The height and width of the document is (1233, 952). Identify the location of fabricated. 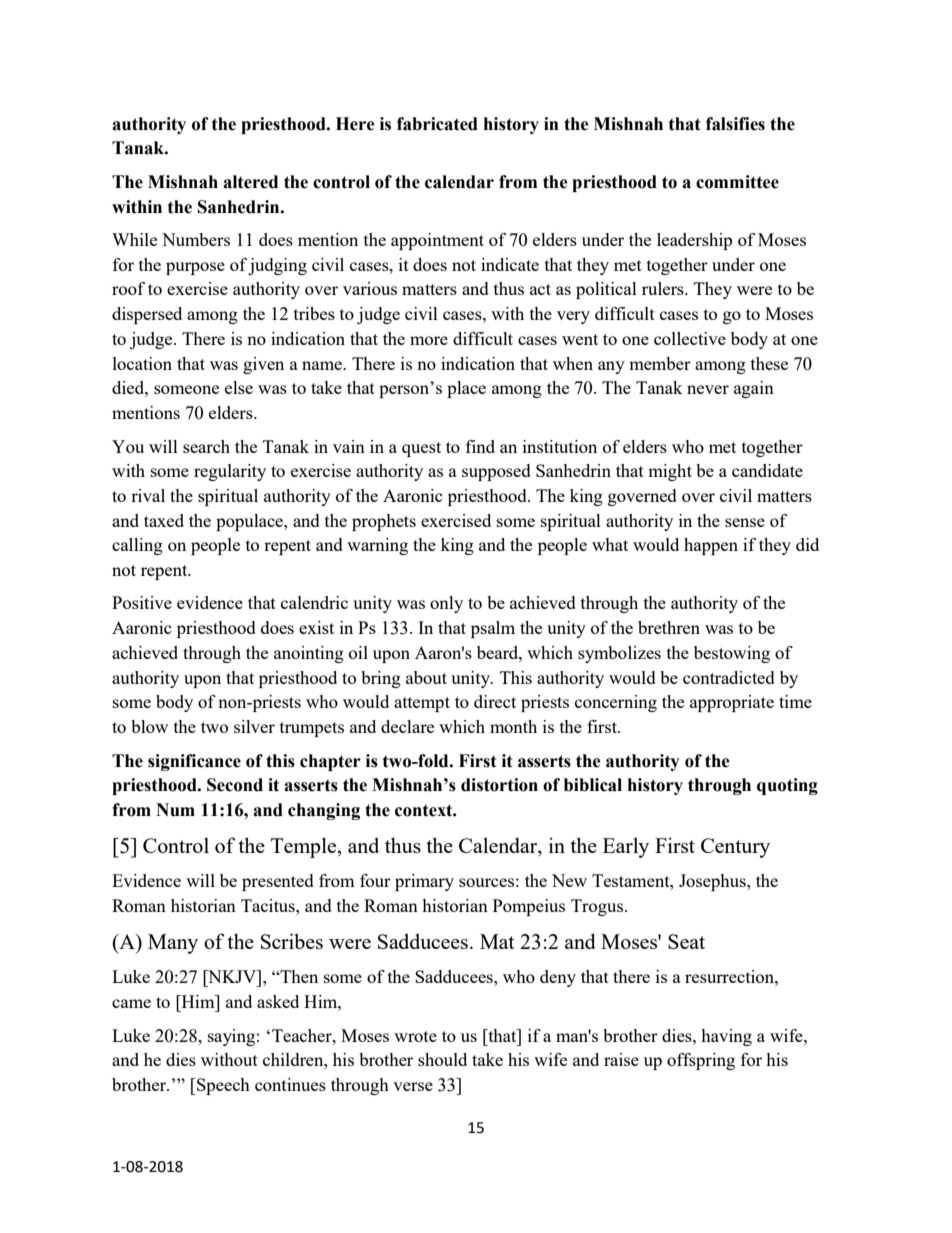
(437, 124).
